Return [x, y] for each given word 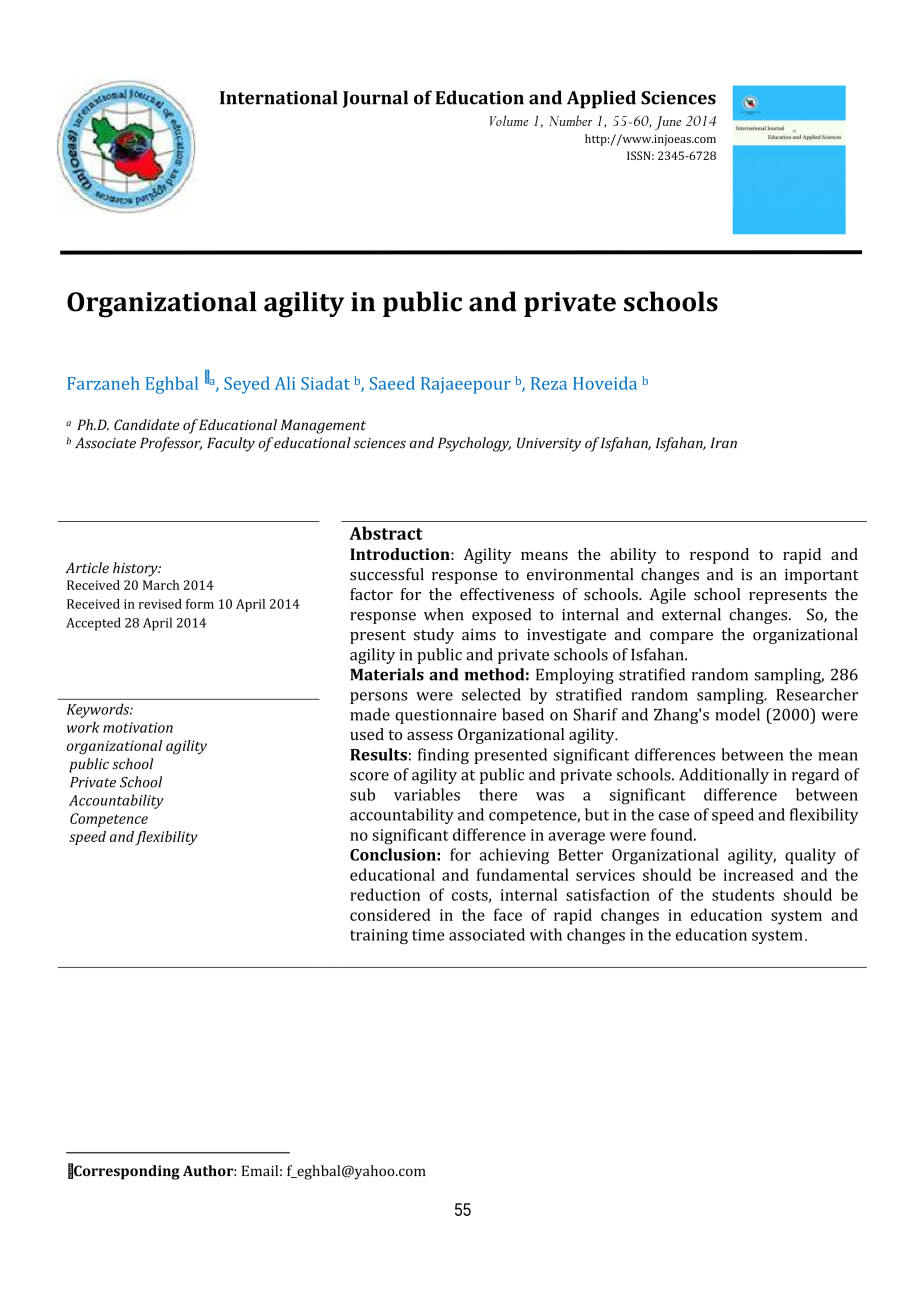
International [279, 97]
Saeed [392, 383]
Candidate [146, 424]
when [444, 614]
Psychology [474, 444]
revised [160, 604]
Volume [509, 120]
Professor [171, 444]
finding [443, 756]
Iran [723, 443]
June [668, 123]
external [691, 614]
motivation [138, 727]
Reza [549, 383]
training [379, 936]
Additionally [724, 776]
